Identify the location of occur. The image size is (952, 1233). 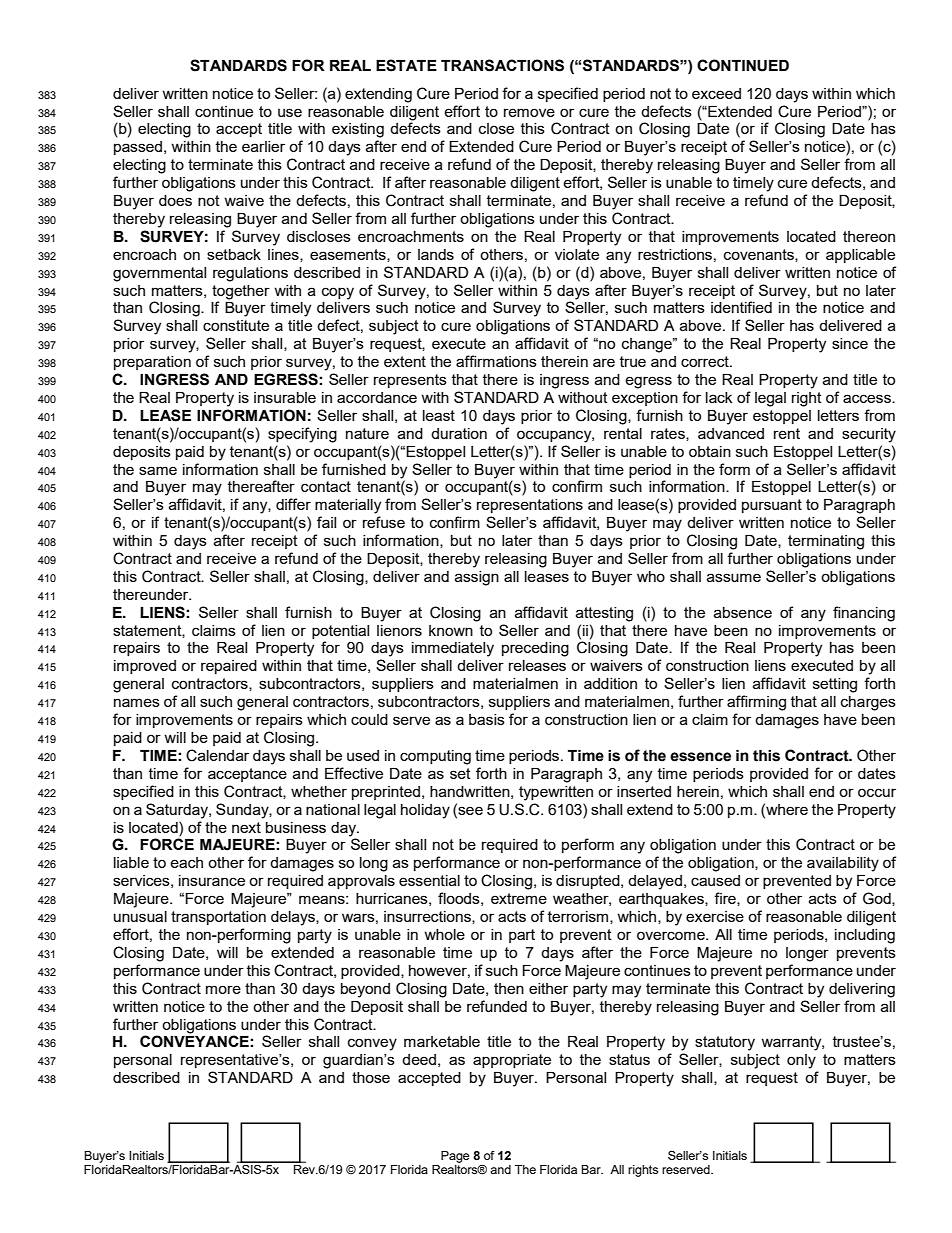
(877, 792).
